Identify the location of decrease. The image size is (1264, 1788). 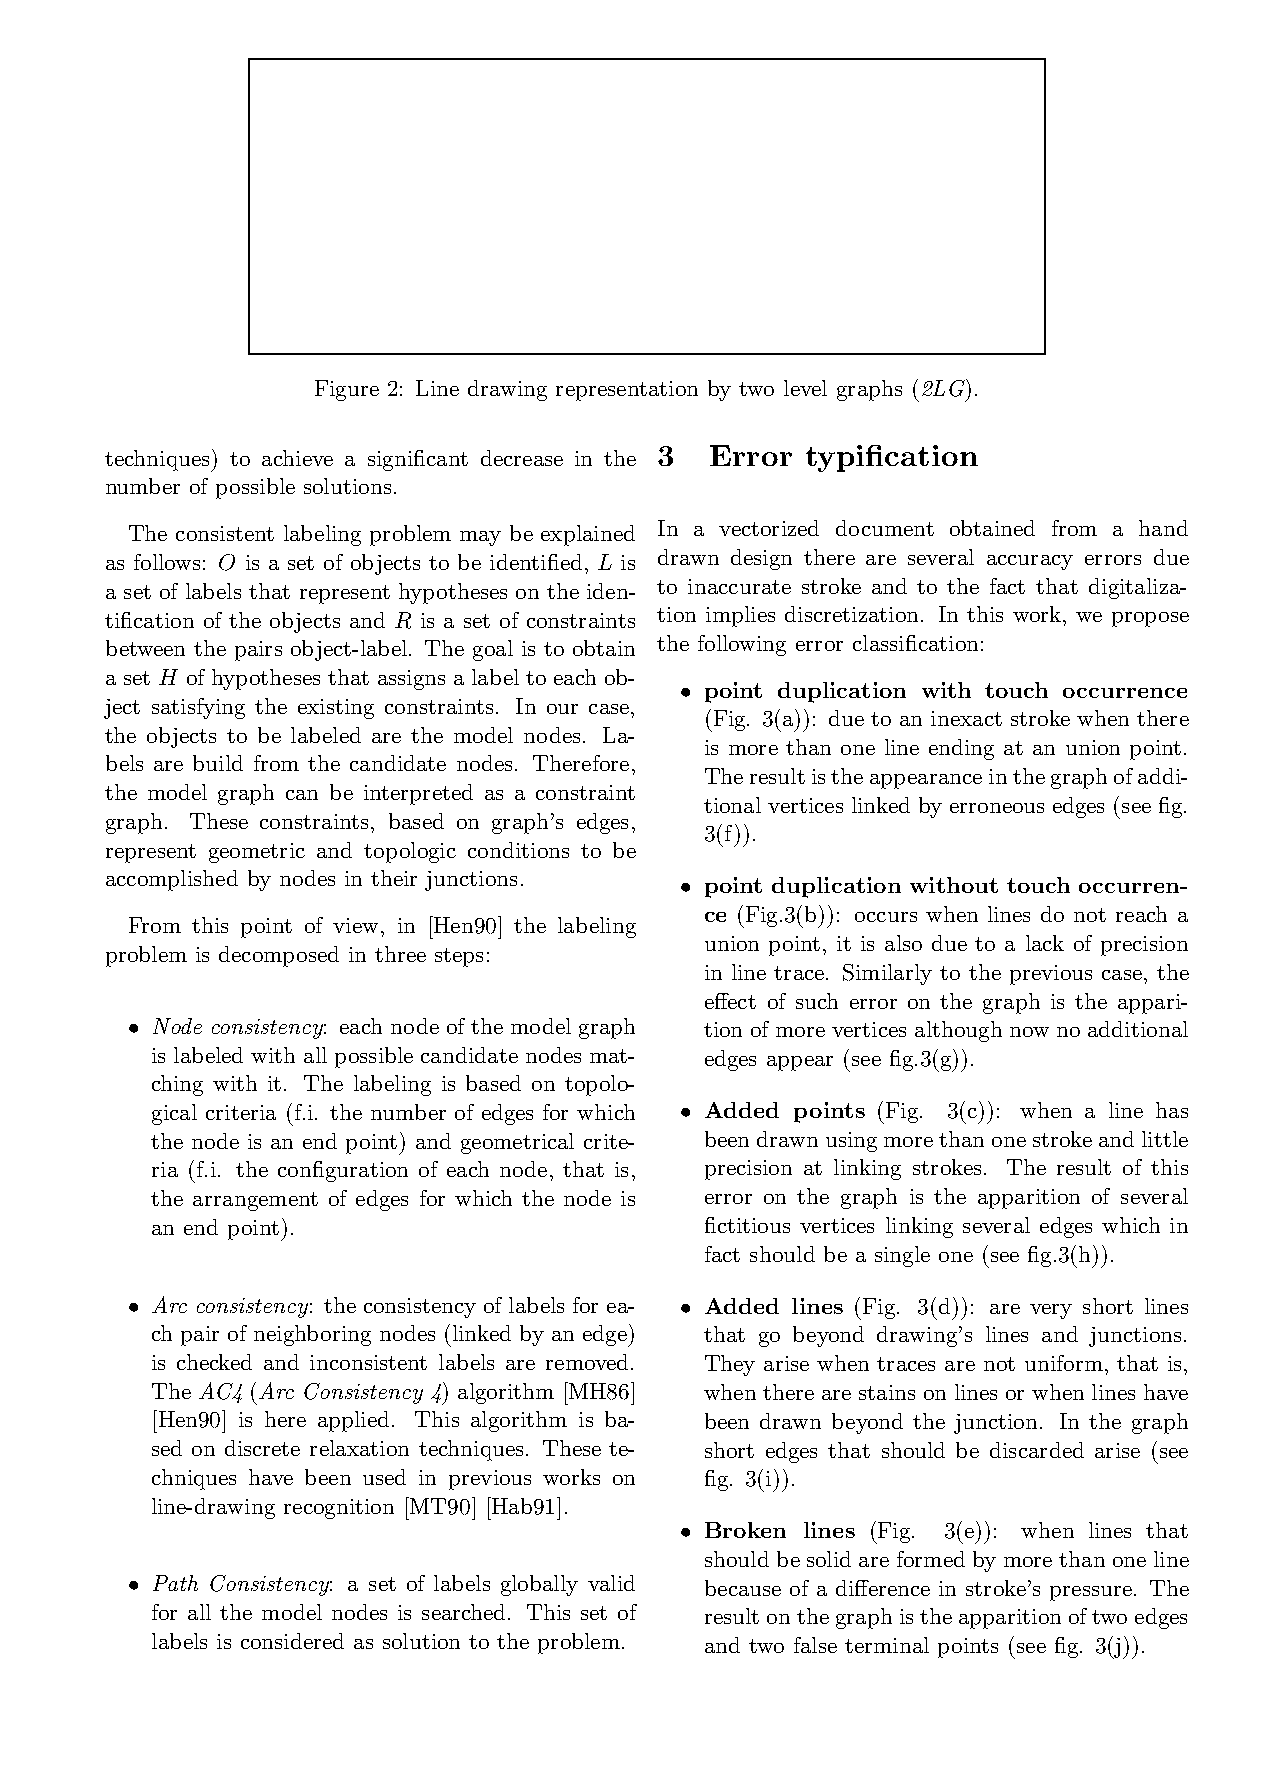
(522, 458).
